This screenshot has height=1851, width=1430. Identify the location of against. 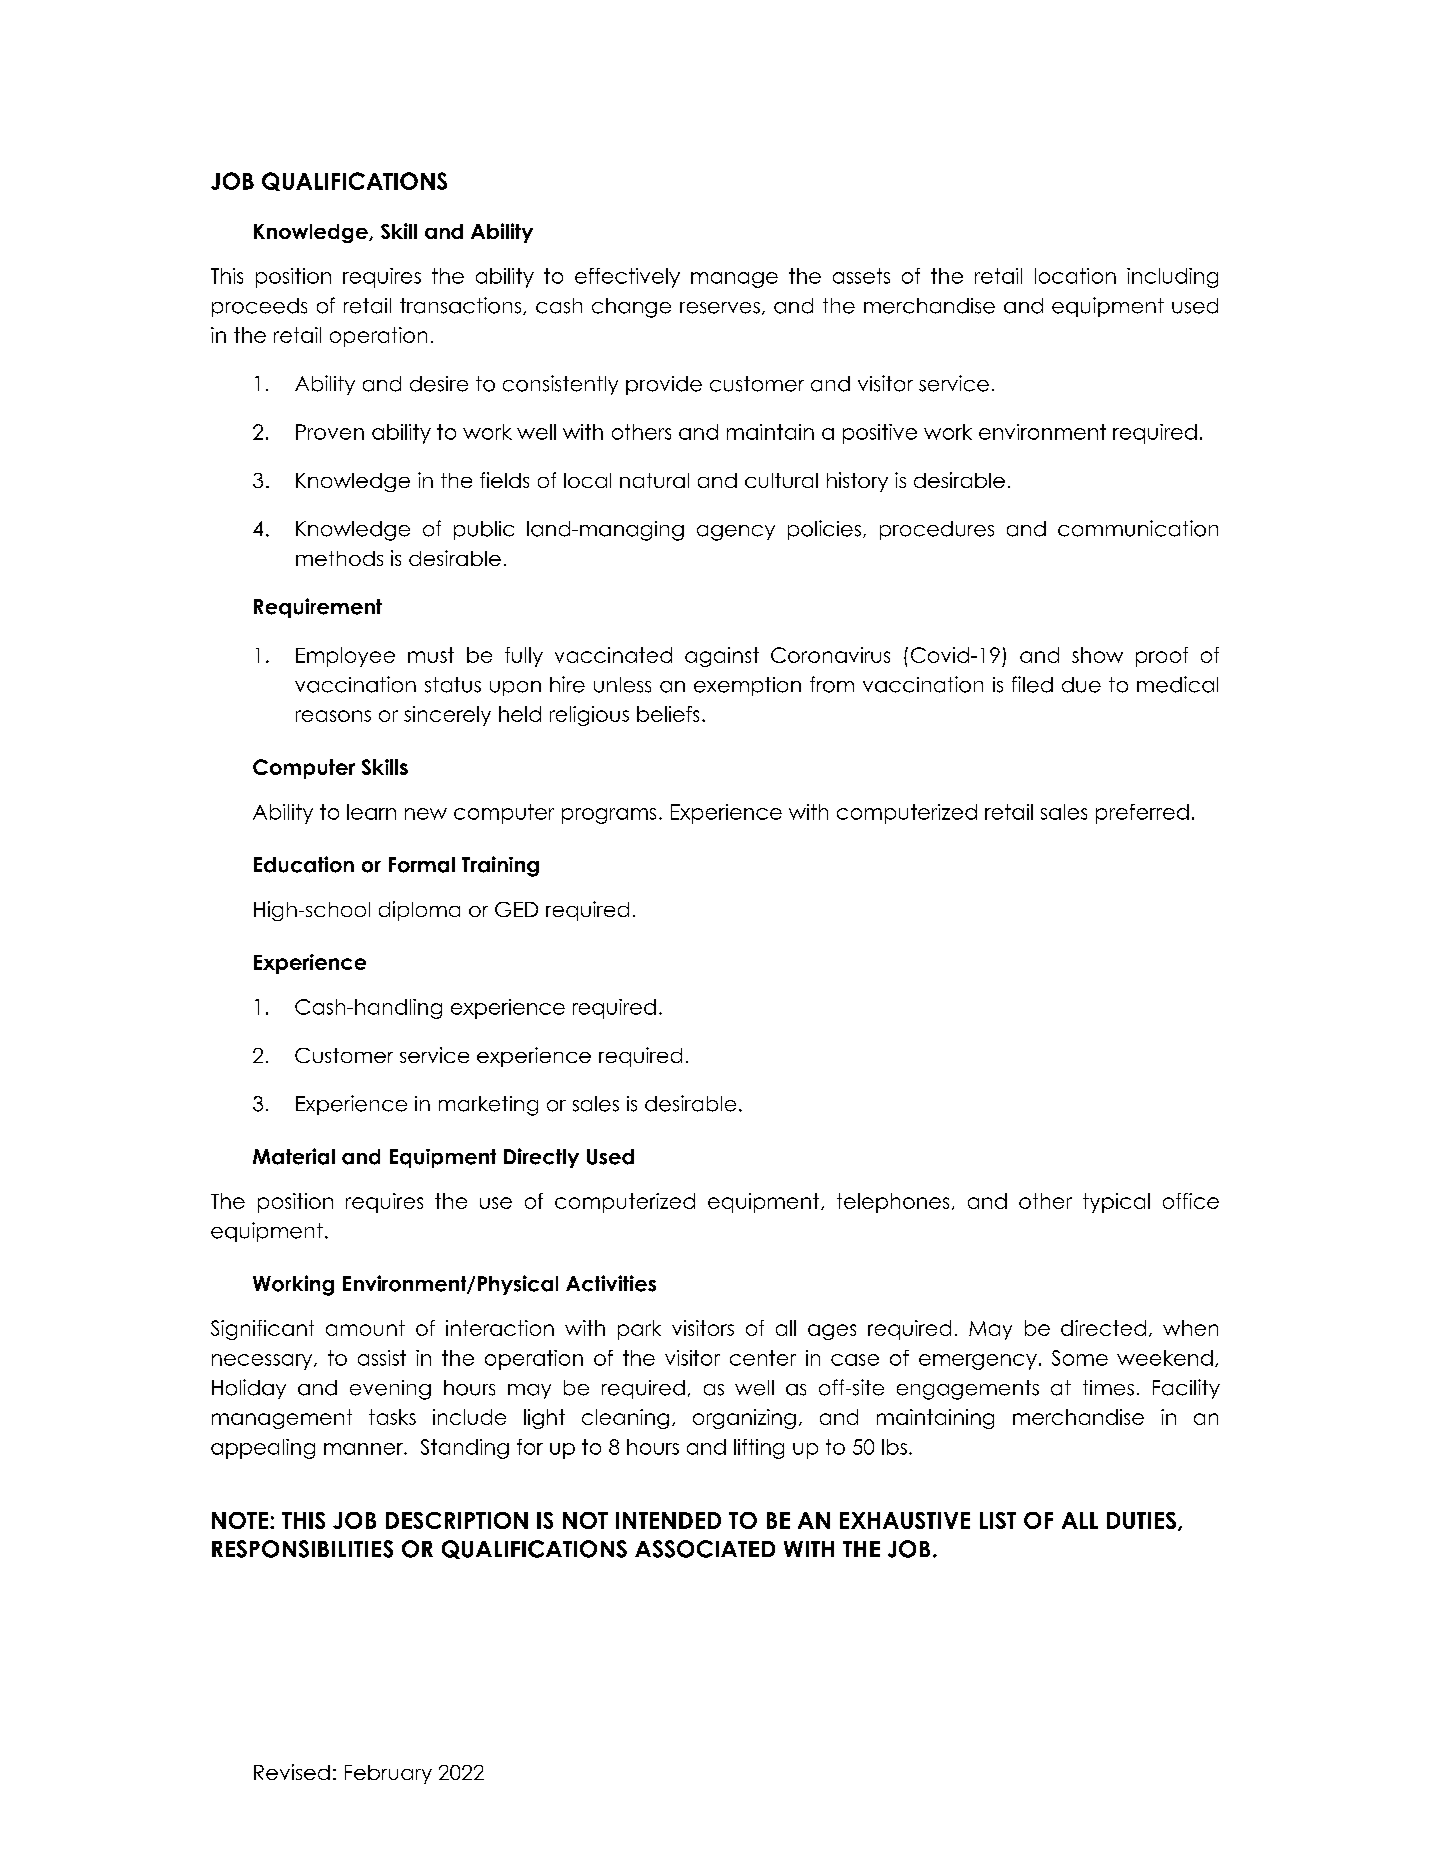
(722, 657).
